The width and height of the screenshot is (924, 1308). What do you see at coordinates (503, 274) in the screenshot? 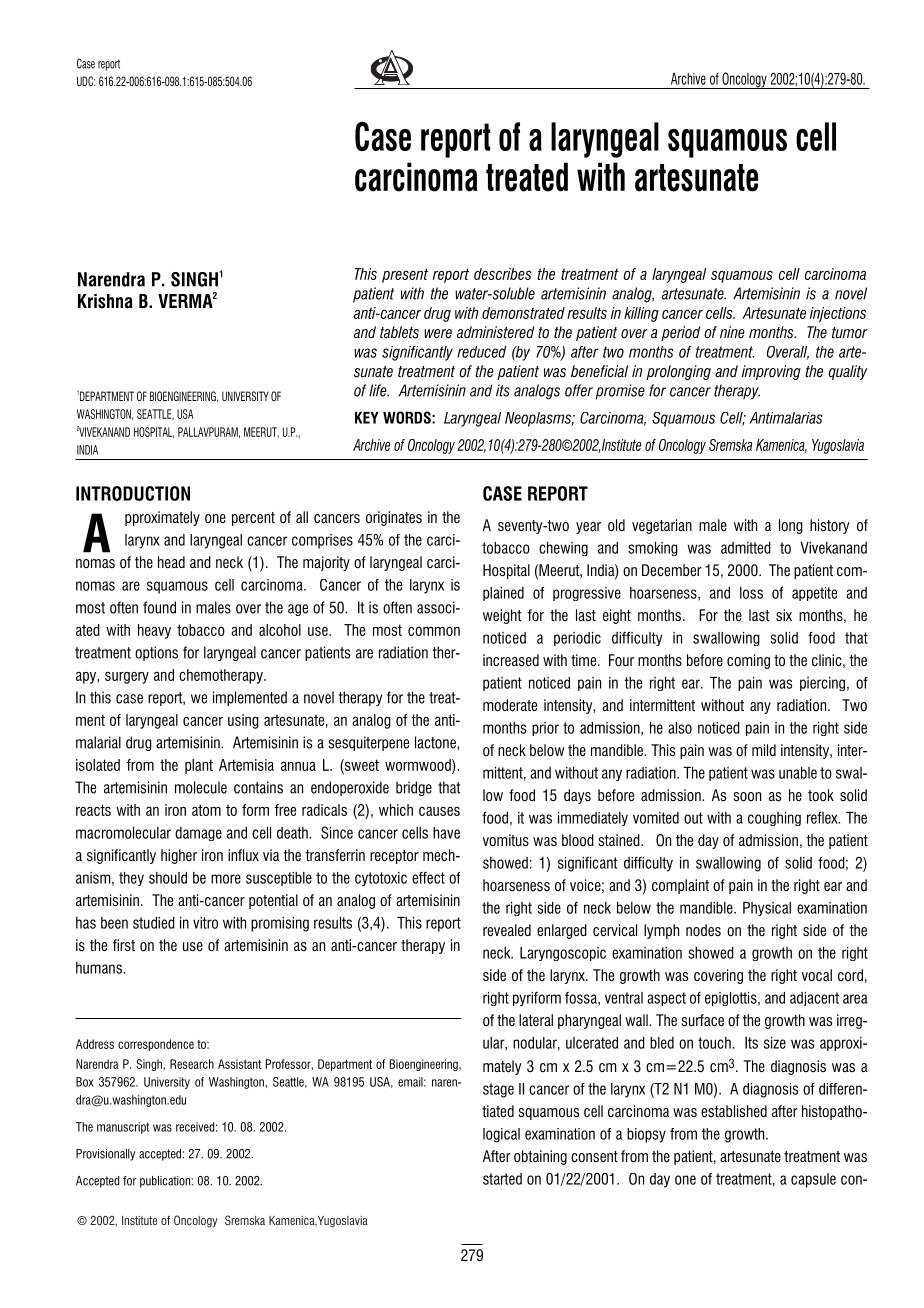
I see `describes` at bounding box center [503, 274].
